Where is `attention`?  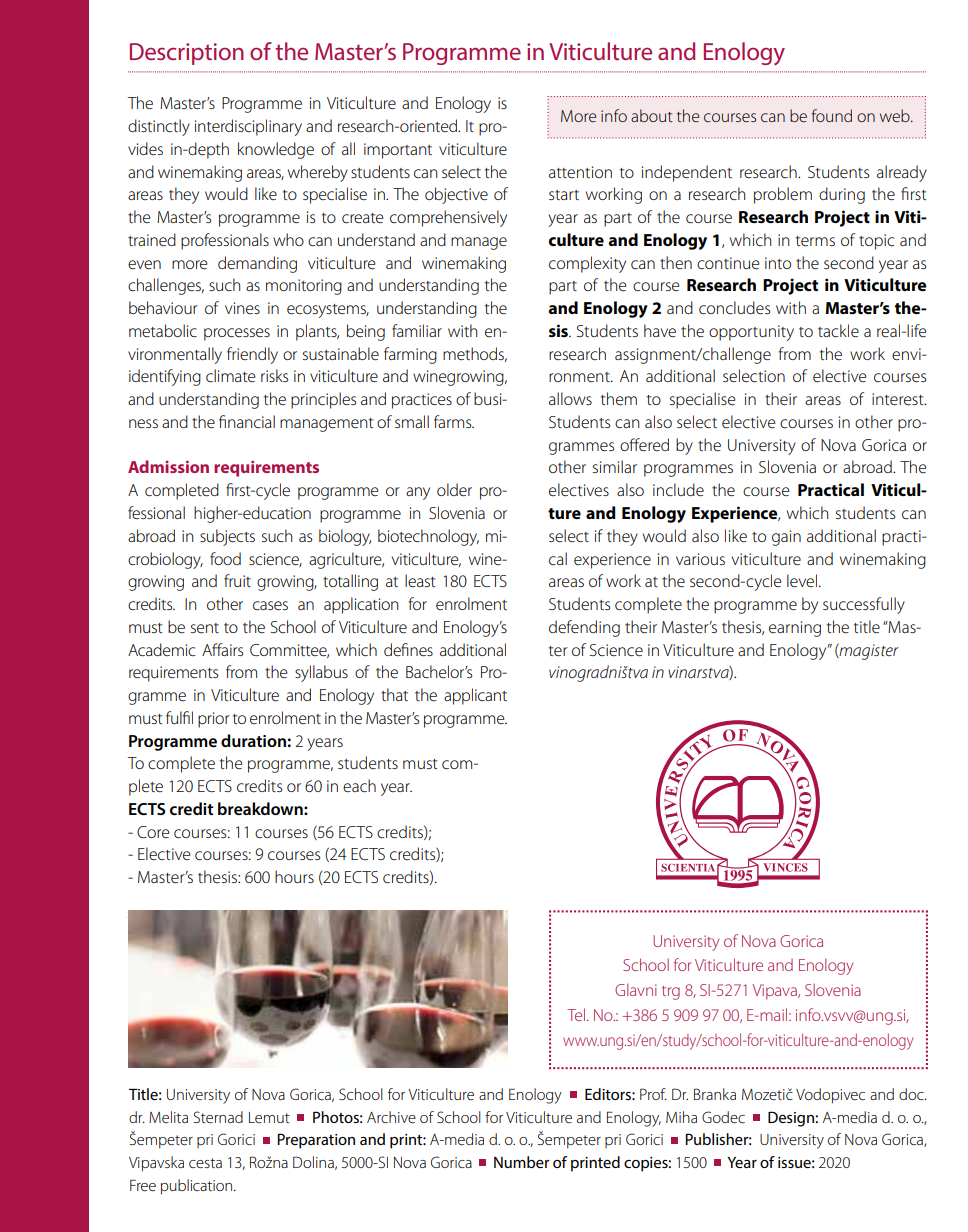
attention is located at coordinates (580, 172).
